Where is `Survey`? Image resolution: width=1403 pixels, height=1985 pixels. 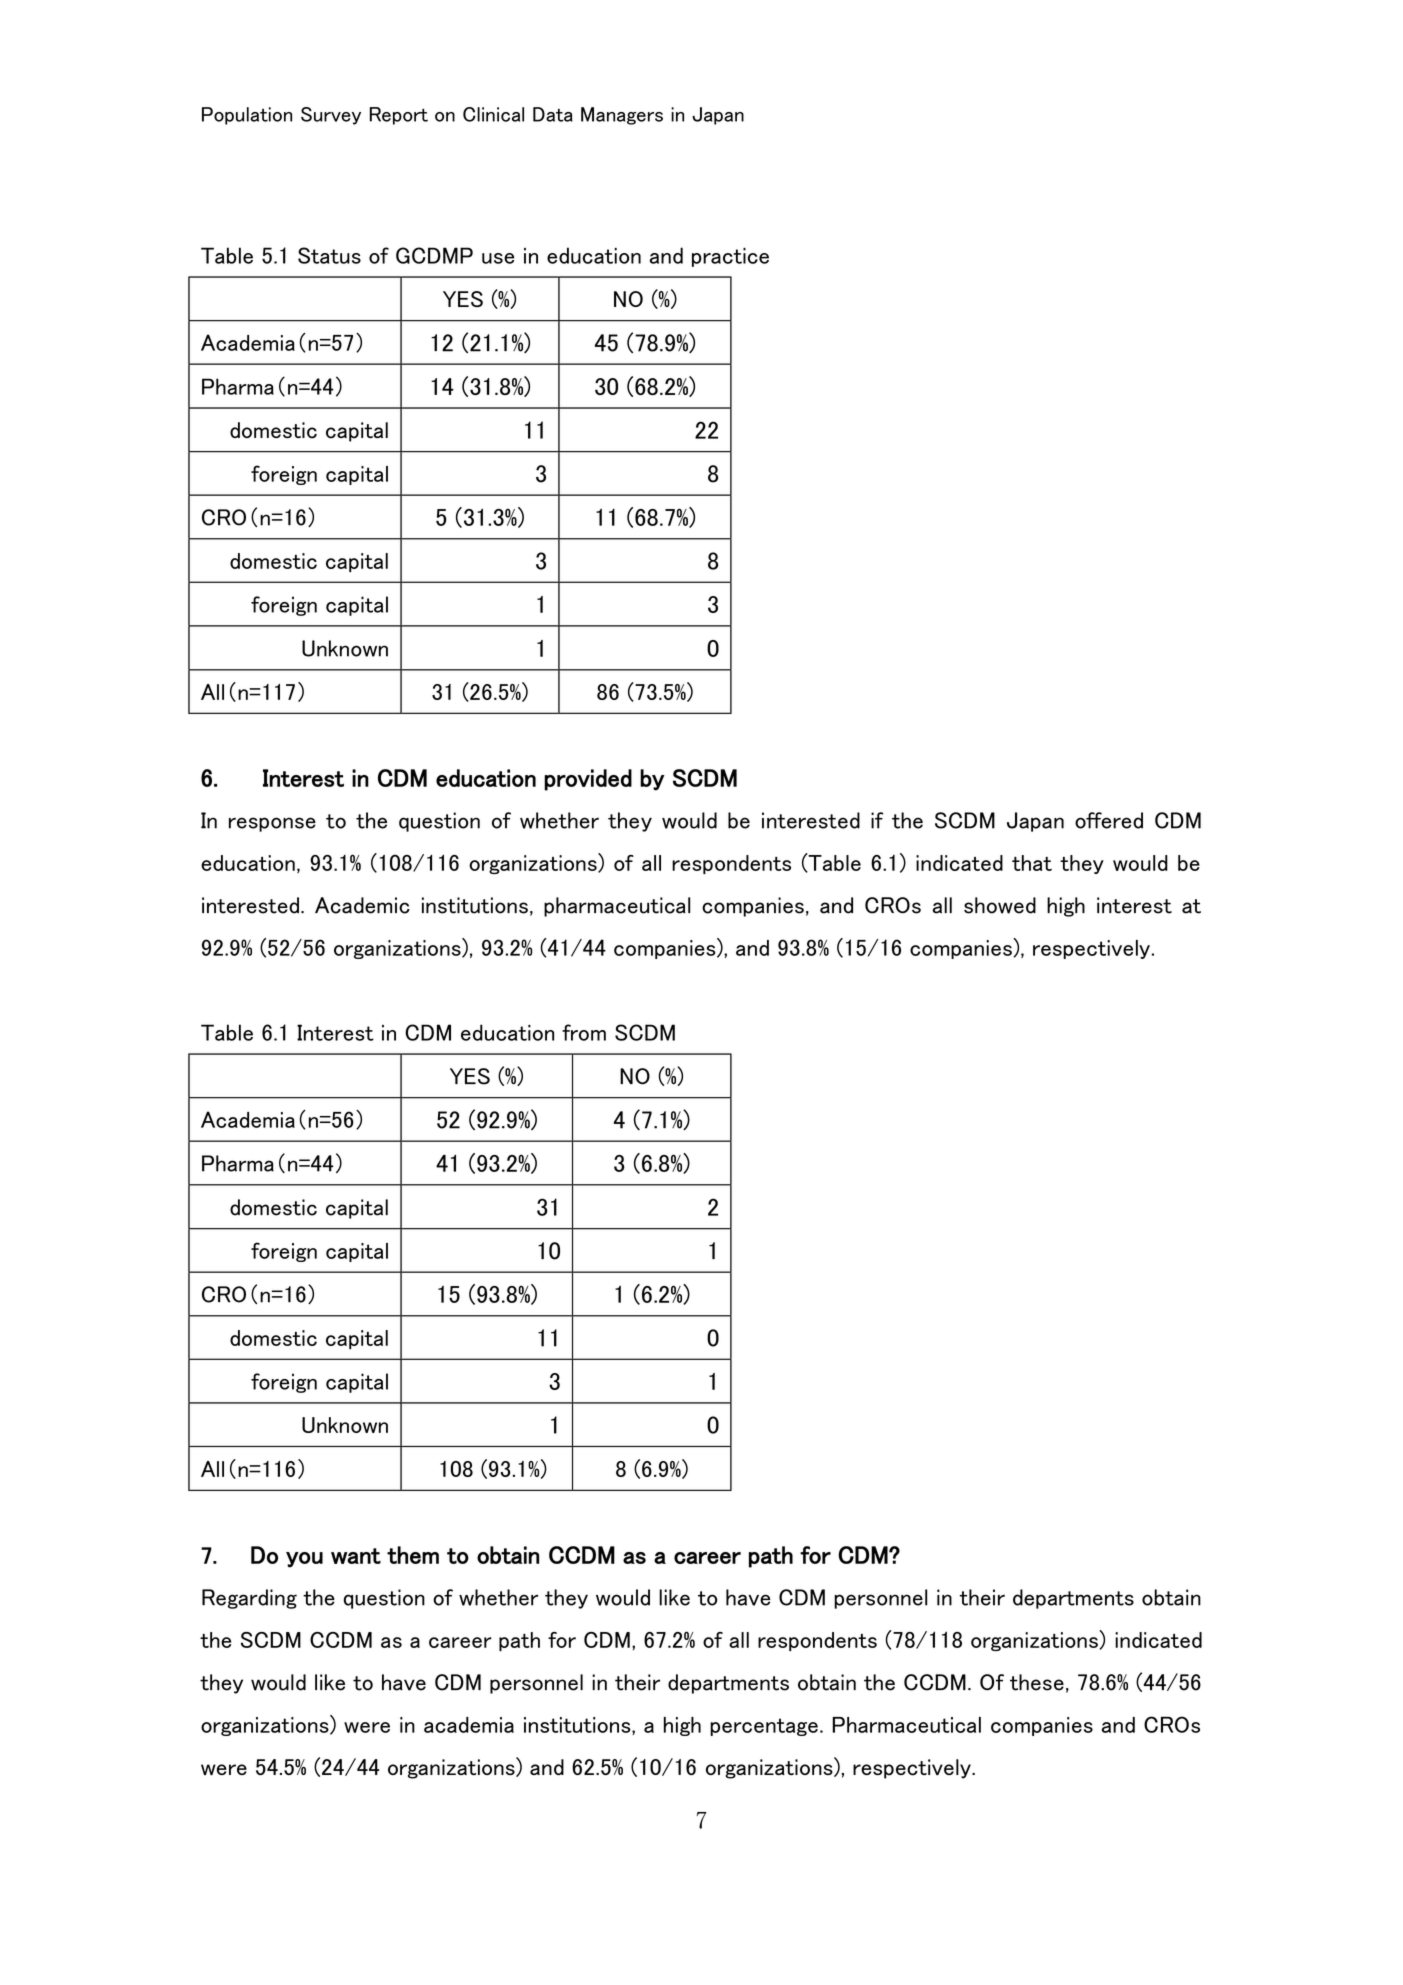
Survey is located at coordinates (331, 116).
